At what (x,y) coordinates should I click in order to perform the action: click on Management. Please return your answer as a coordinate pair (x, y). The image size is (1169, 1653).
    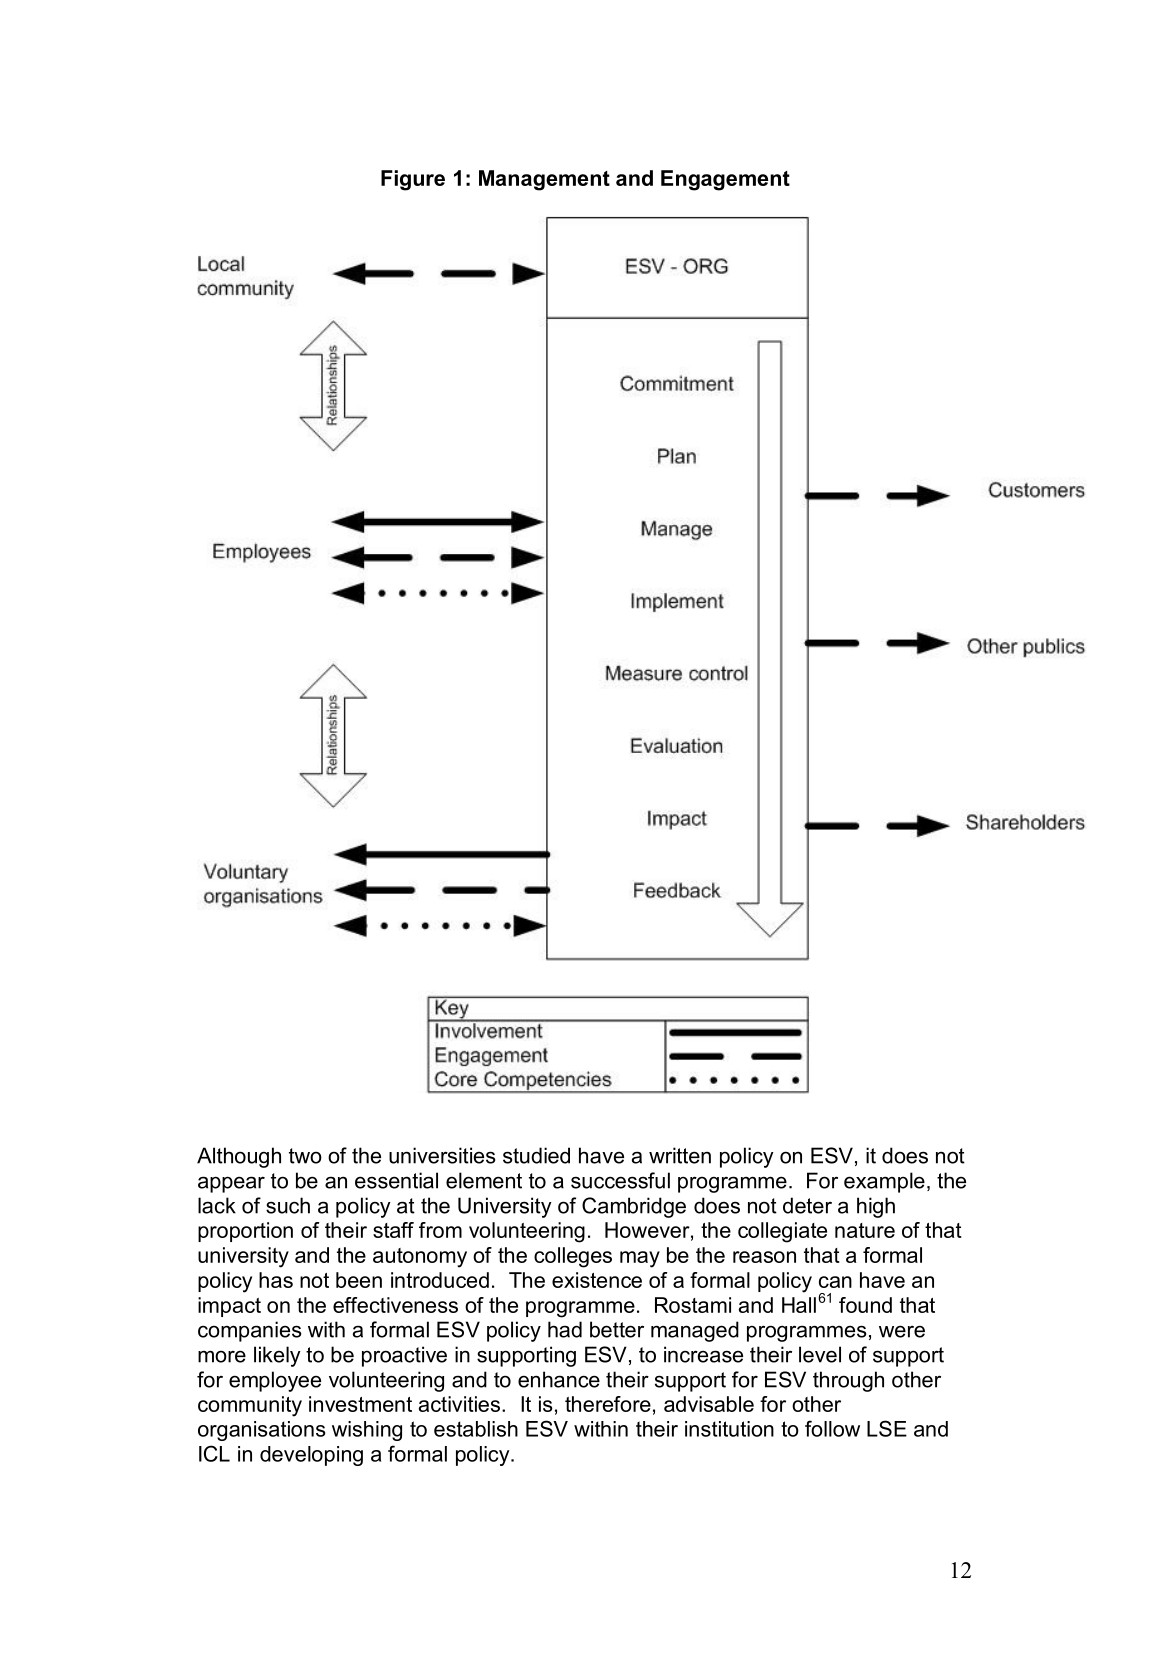
    Looking at the image, I should click on (544, 180).
